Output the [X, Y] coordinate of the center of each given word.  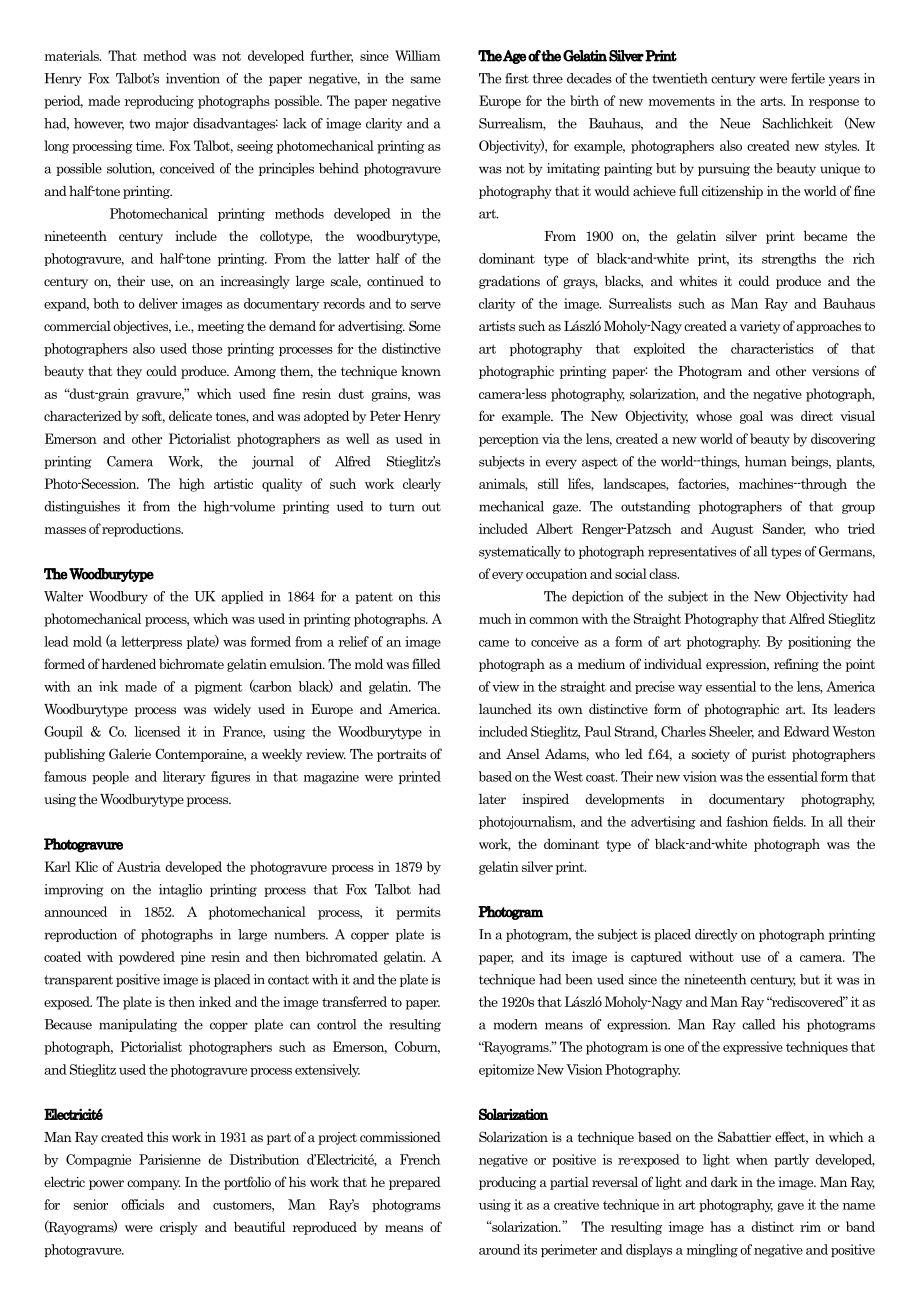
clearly [422, 485]
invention [193, 78]
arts [772, 101]
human [766, 461]
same [425, 80]
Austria [139, 866]
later [492, 799]
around [499, 1249]
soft [153, 416]
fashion [747, 821]
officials [142, 1204]
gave [790, 1207]
